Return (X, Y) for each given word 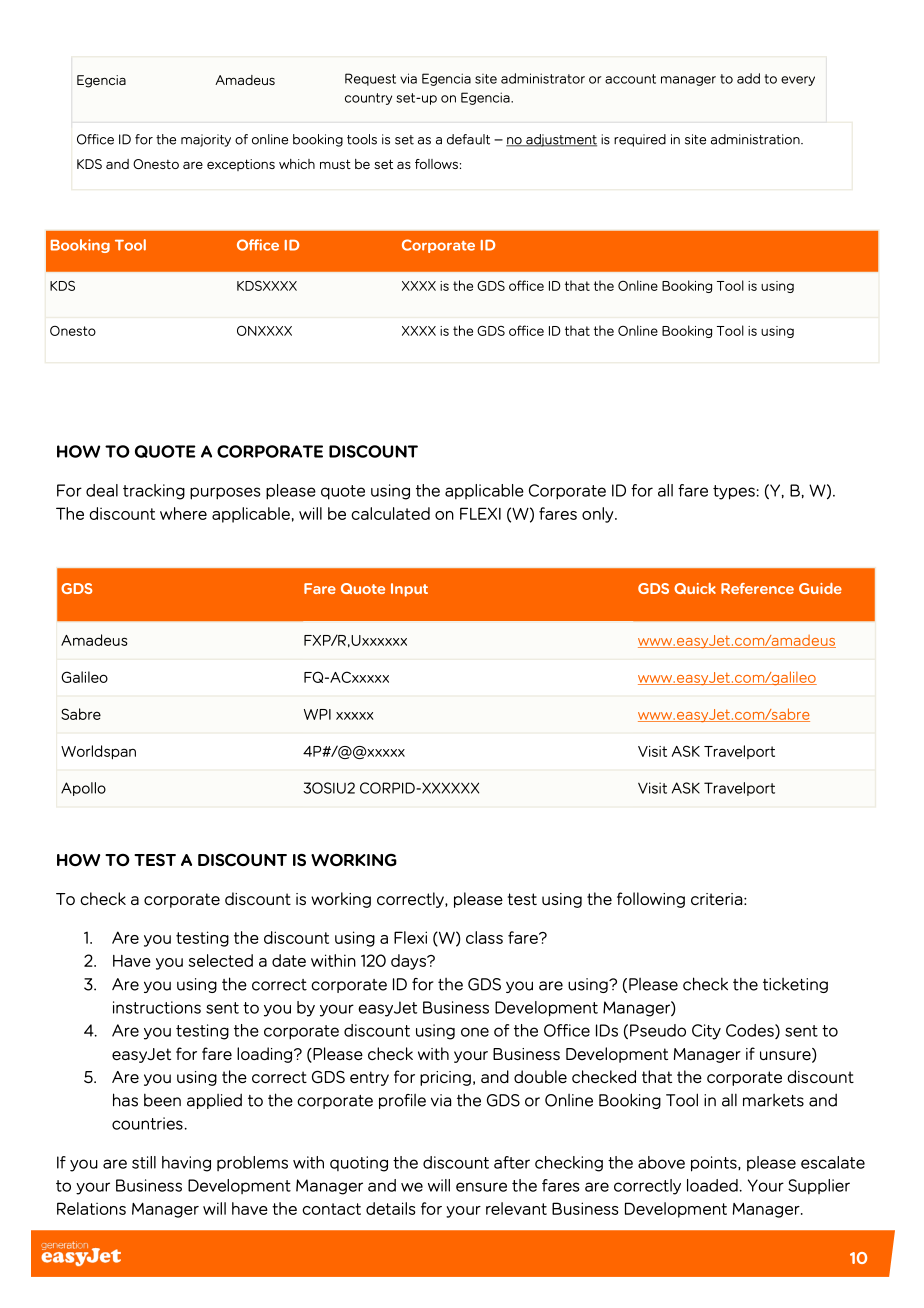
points (715, 1164)
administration (756, 139)
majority (206, 140)
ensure (481, 1187)
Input (409, 590)
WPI (317, 714)
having (186, 1164)
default (468, 139)
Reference (757, 588)
